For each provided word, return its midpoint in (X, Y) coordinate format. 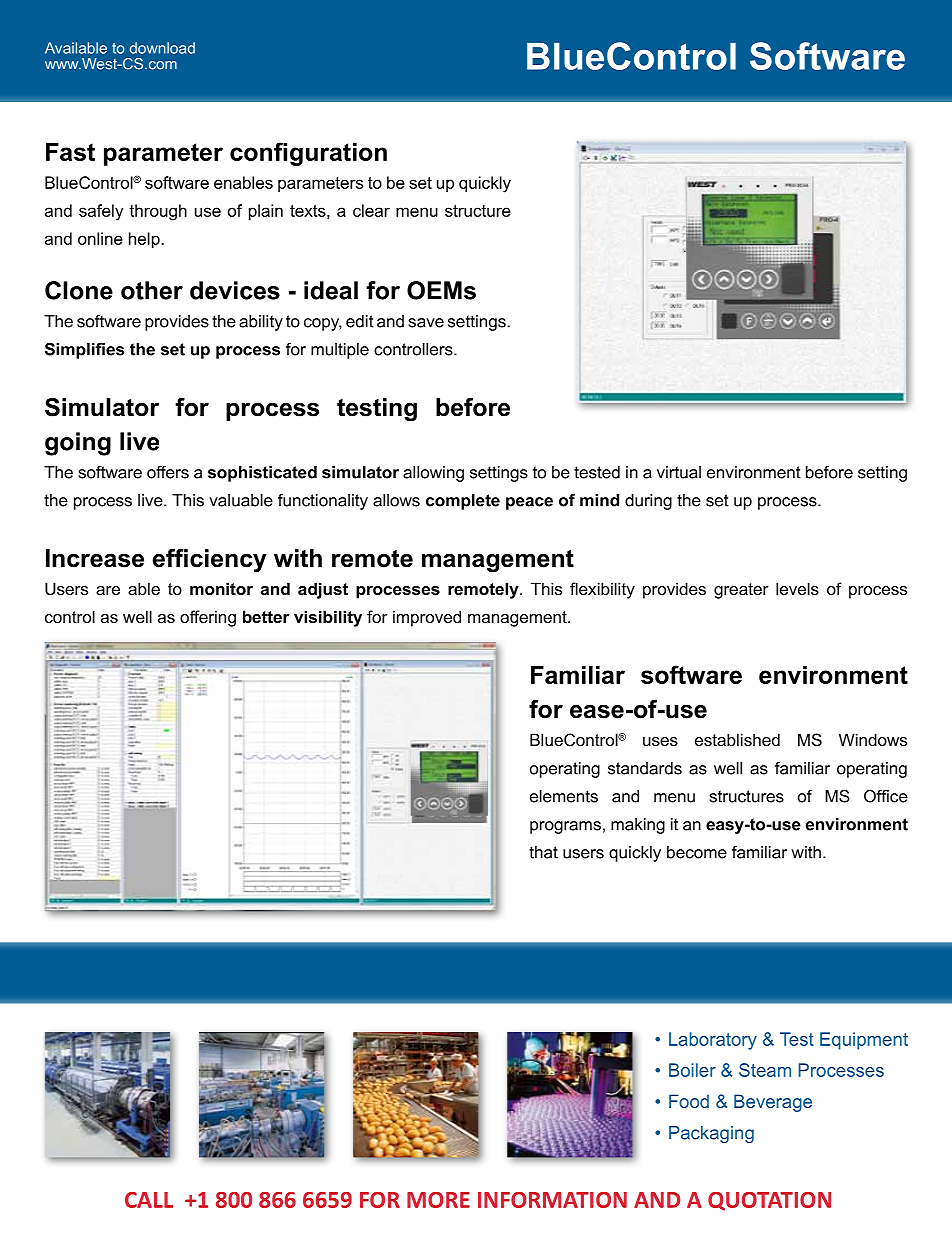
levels (797, 588)
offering (208, 618)
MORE (438, 1200)
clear (371, 210)
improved (427, 618)
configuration (308, 154)
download (162, 48)
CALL (149, 1200)
